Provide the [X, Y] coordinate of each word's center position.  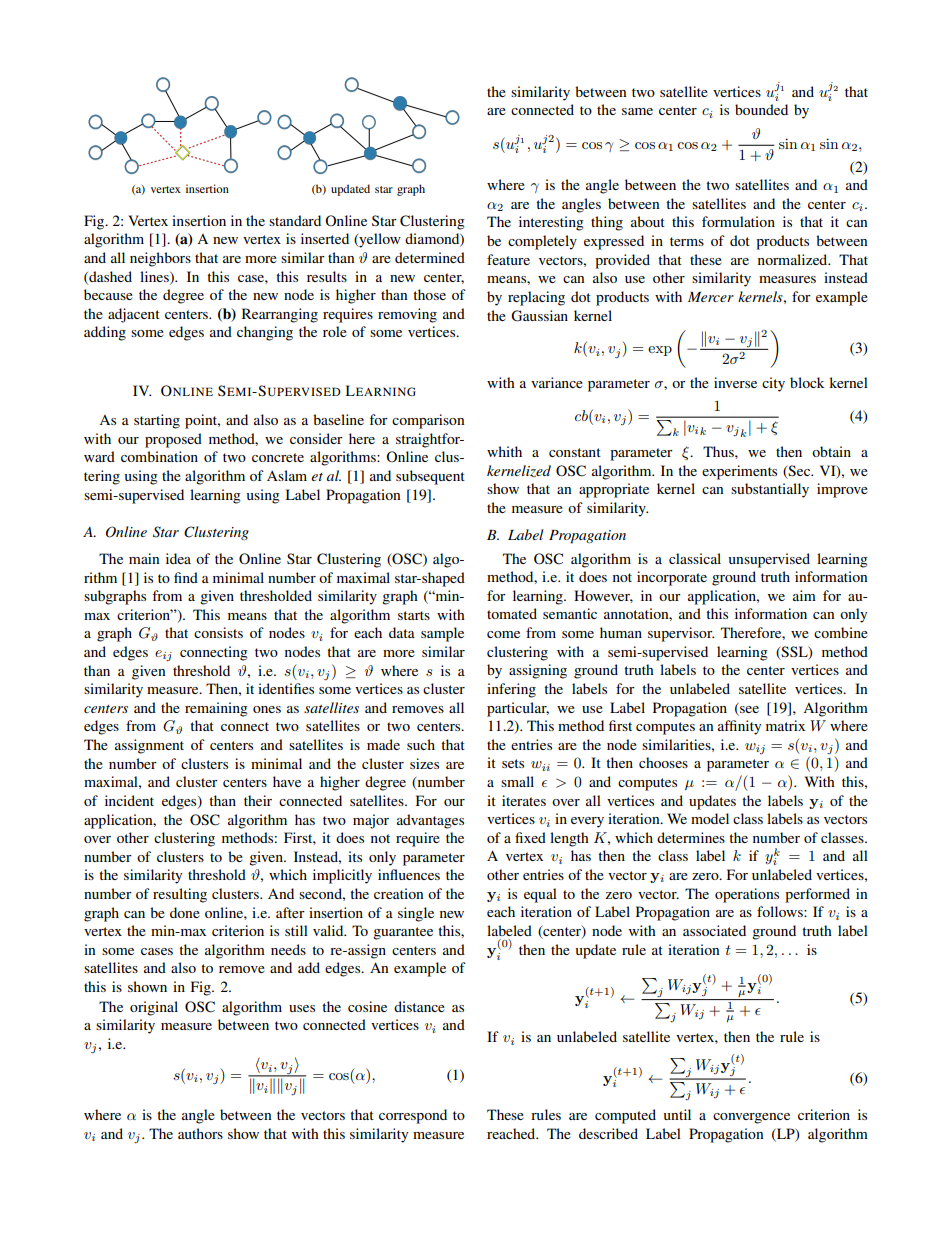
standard [295, 220]
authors [200, 1133]
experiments [739, 472]
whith [504, 451]
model [710, 818]
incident [129, 800]
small [517, 781]
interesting [551, 223]
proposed [173, 440]
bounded [761, 109]
